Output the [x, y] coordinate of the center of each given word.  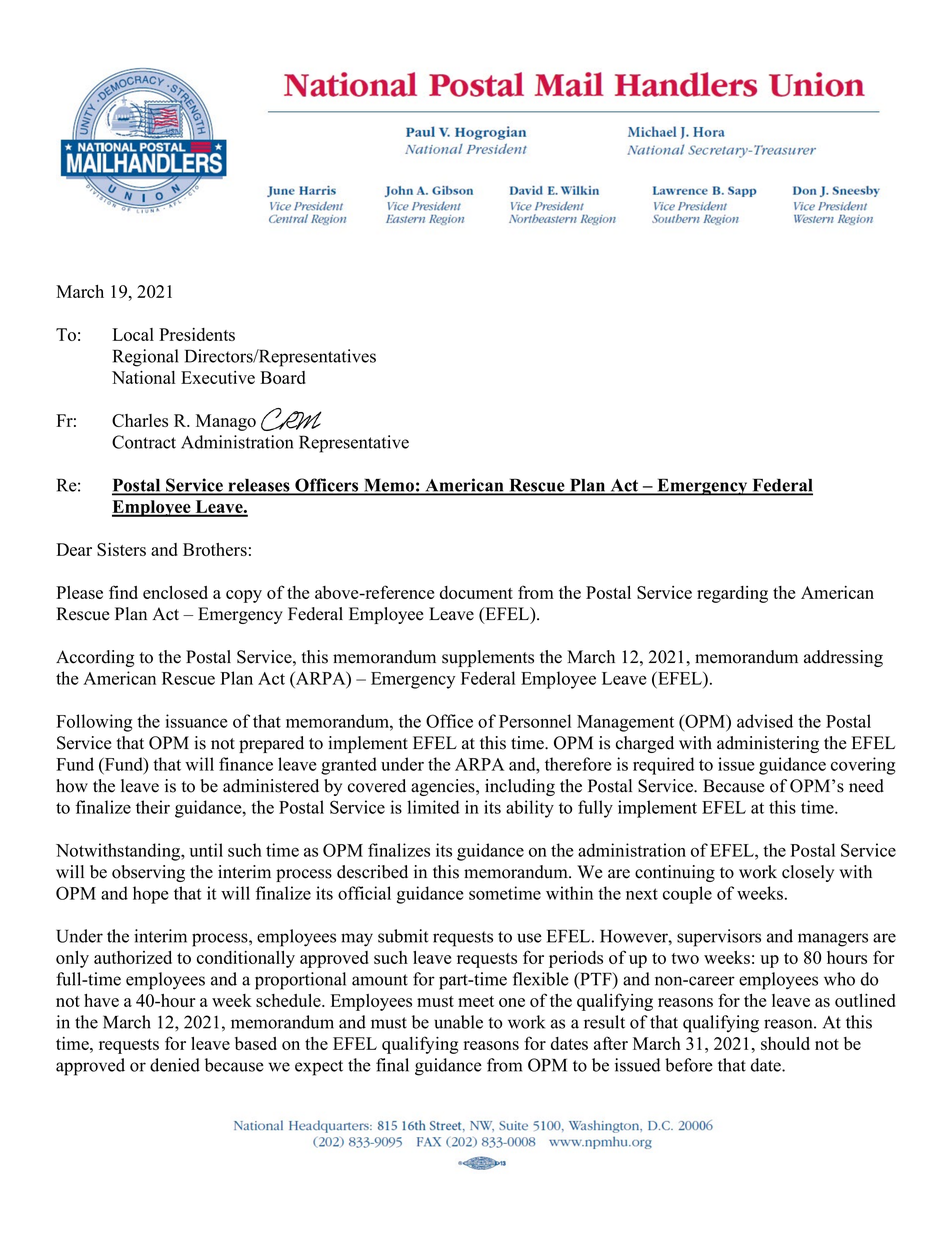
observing [148, 873]
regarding [732, 594]
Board [283, 377]
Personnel [535, 721]
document [476, 592]
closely [808, 873]
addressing [843, 658]
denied [175, 1065]
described [372, 872]
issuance [197, 721]
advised [765, 721]
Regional [145, 358]
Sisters [121, 549]
